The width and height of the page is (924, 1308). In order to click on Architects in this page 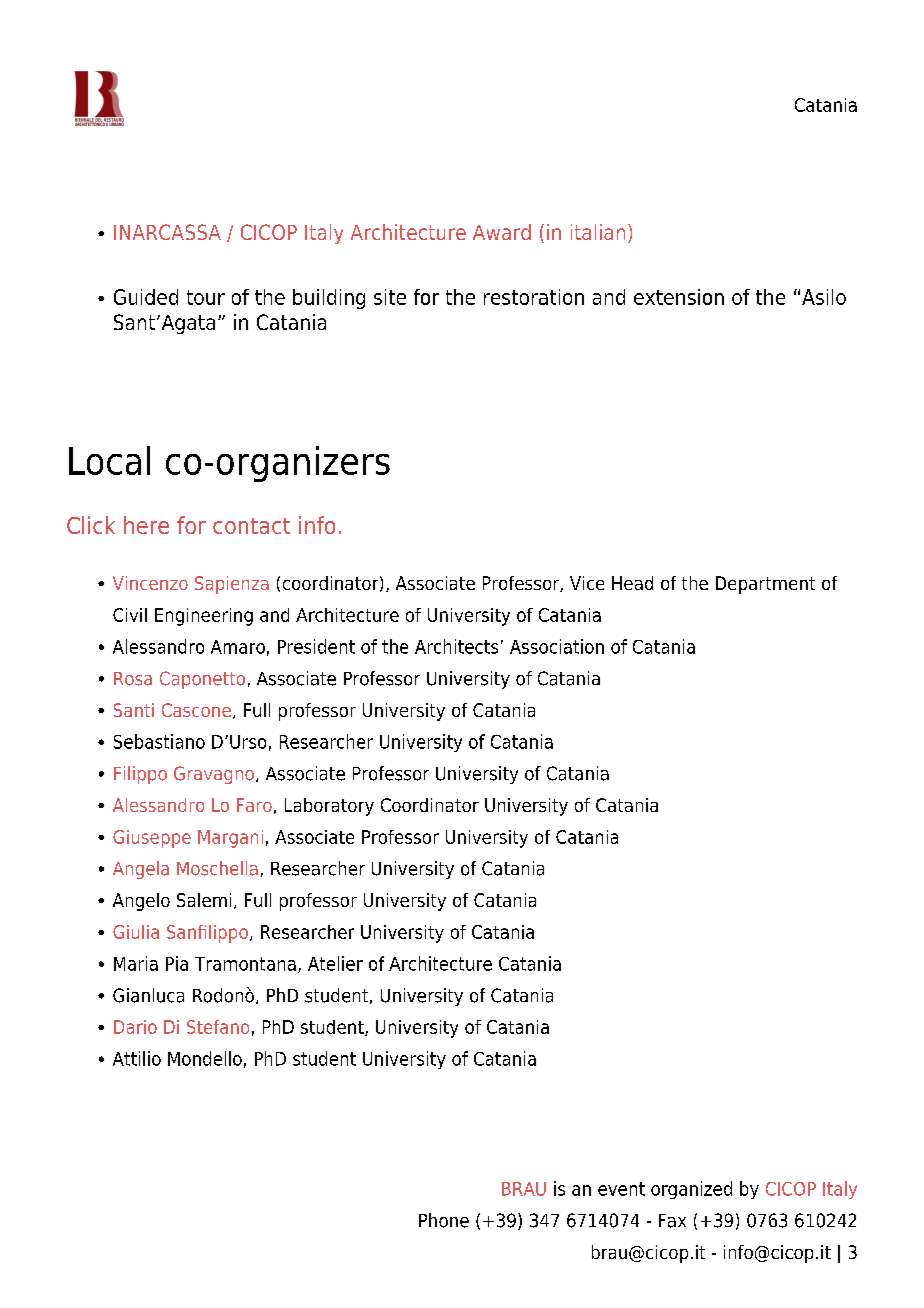, I will do `click(456, 646)`.
